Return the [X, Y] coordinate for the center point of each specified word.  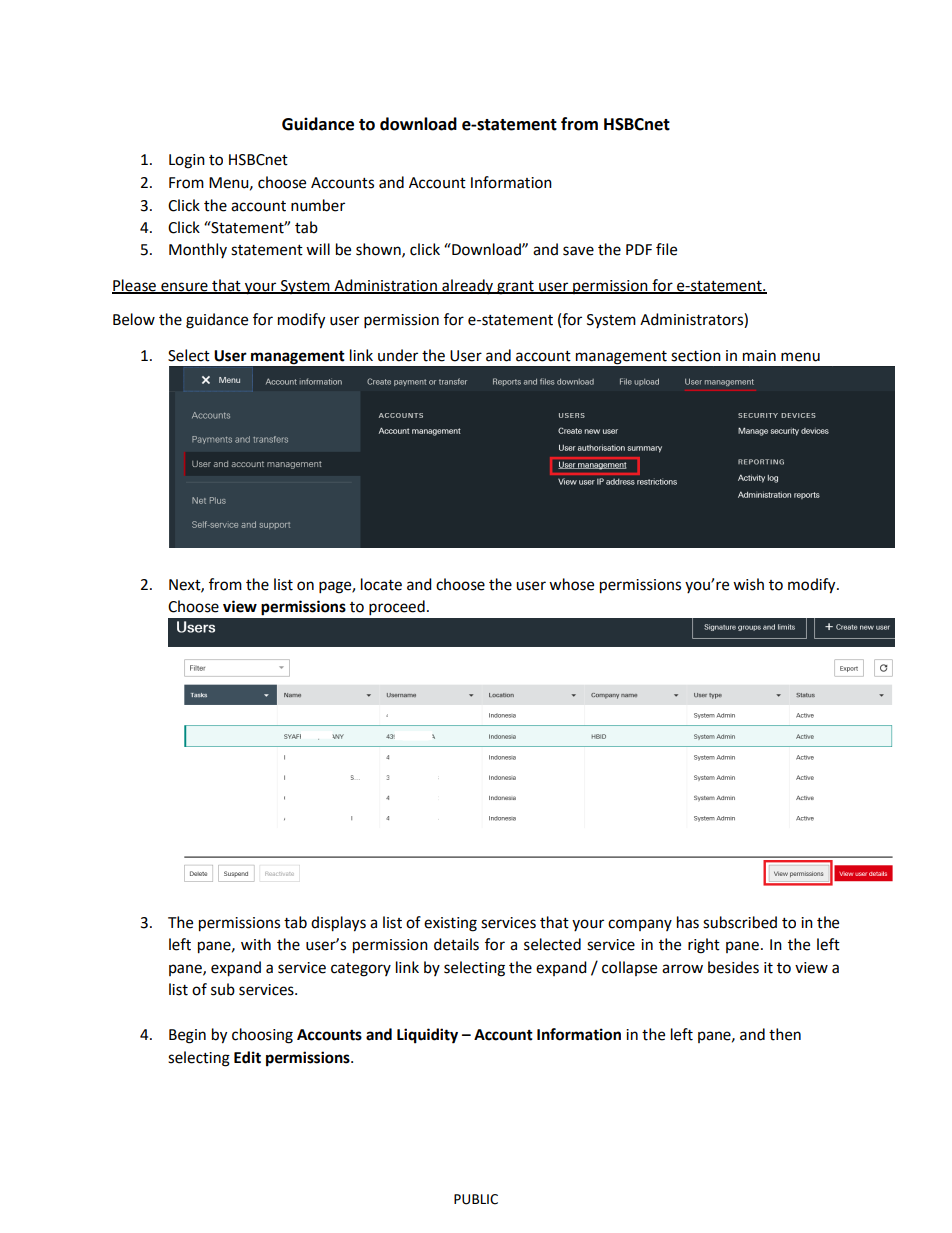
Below [134, 319]
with [256, 944]
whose [571, 584]
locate [381, 584]
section [696, 356]
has [688, 922]
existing [450, 924]
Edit [247, 1057]
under [398, 355]
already [468, 286]
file [666, 249]
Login [187, 161]
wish [748, 584]
